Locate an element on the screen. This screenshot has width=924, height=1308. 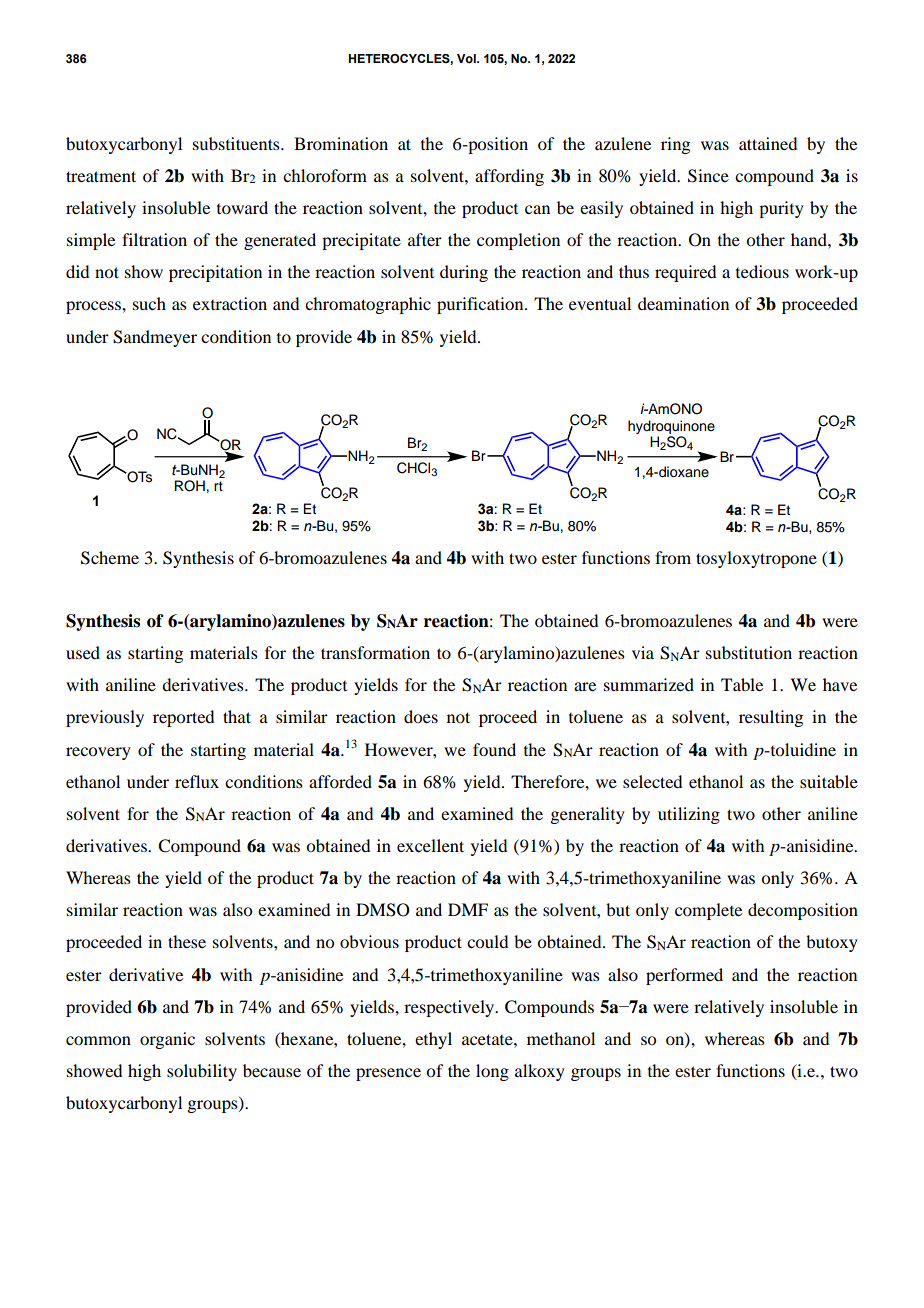
organic is located at coordinates (167, 1040).
